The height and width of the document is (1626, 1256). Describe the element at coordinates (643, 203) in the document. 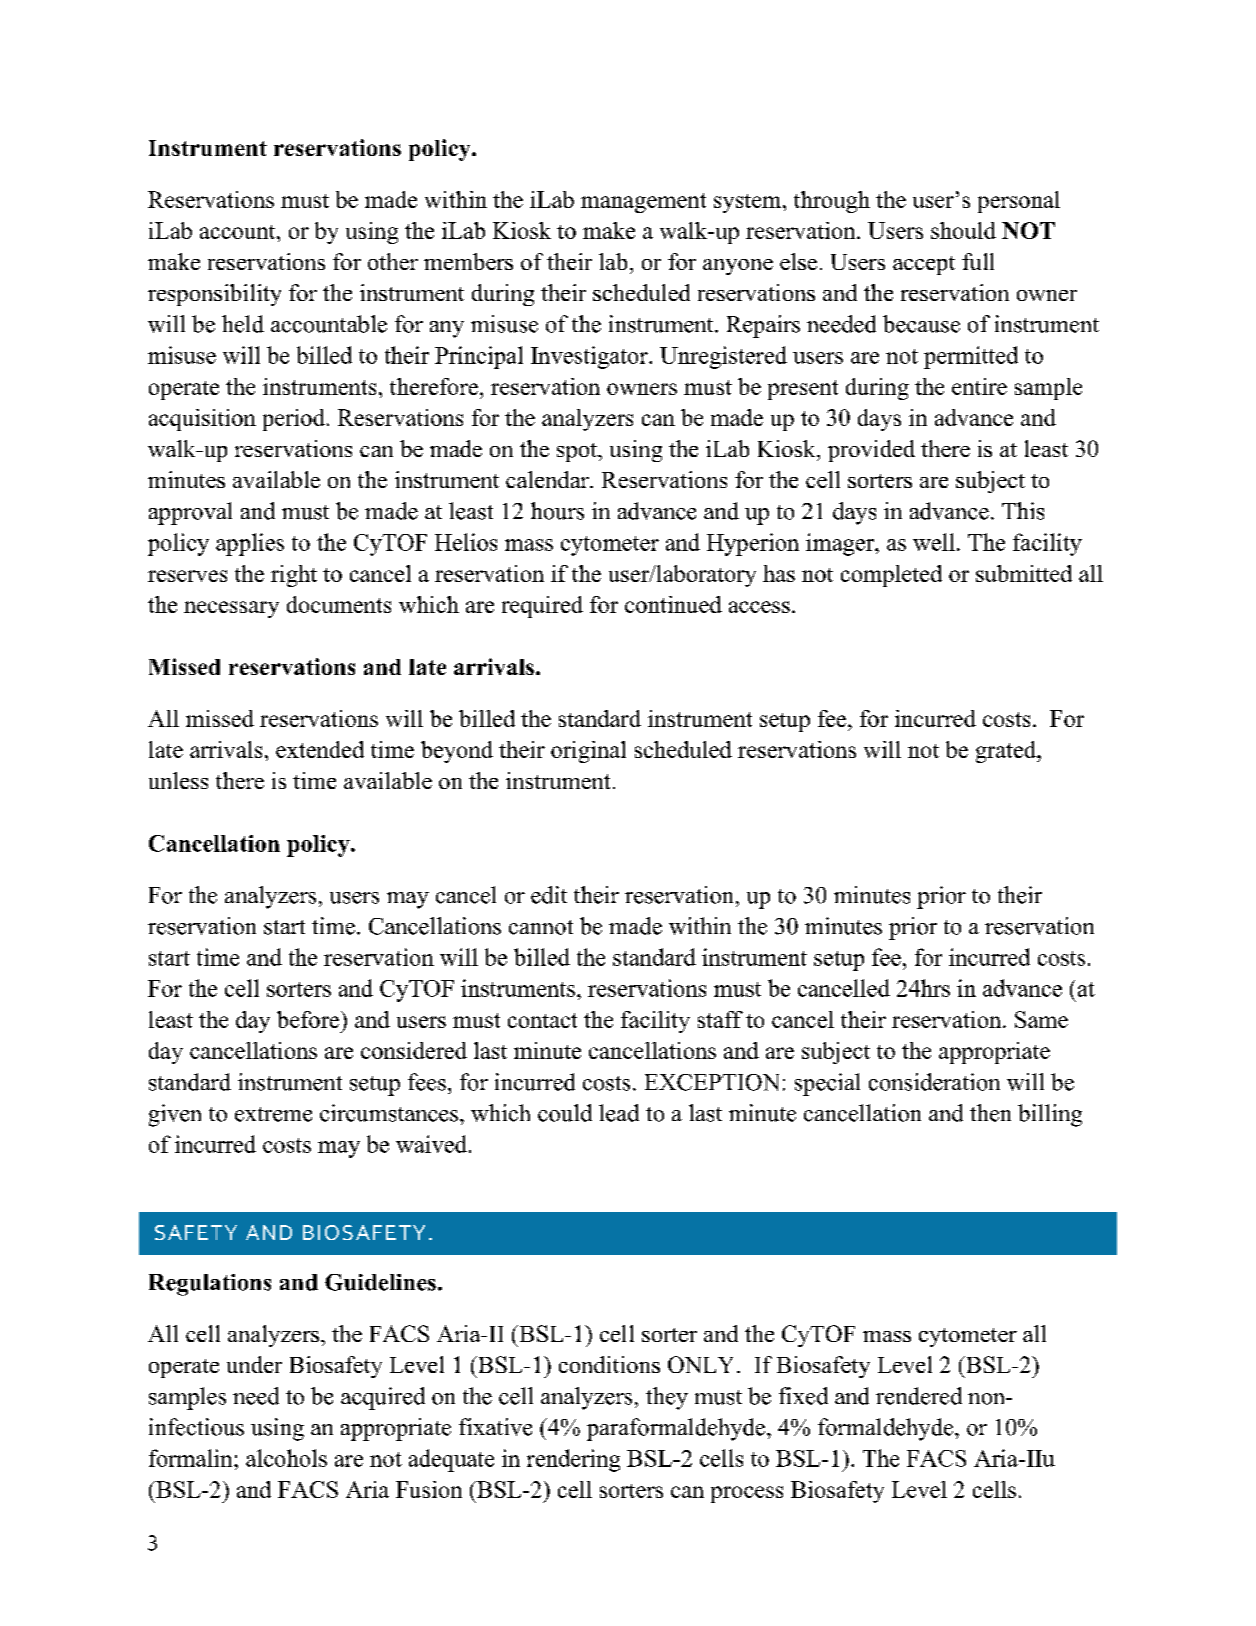

I see `management` at that location.
